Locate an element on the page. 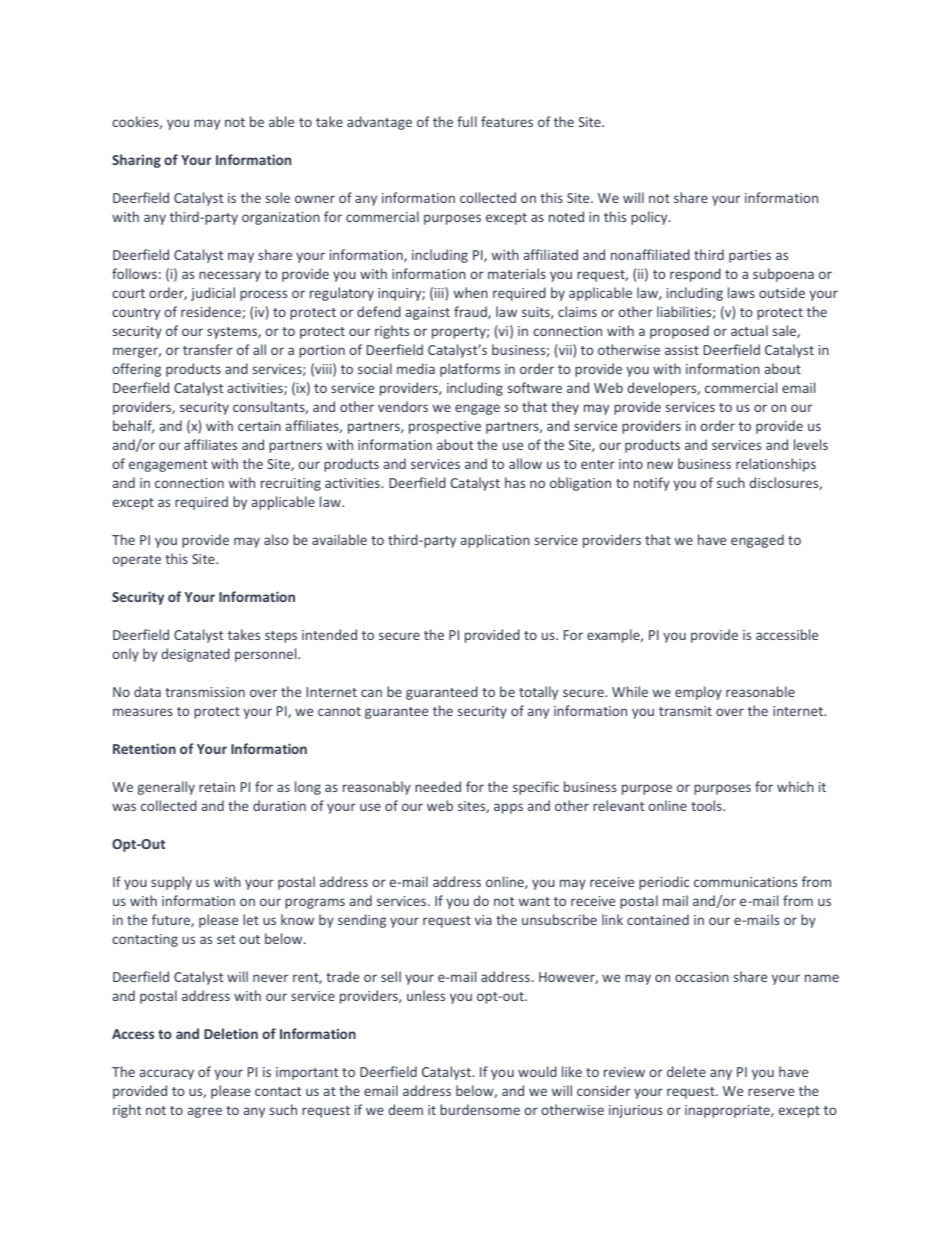 This page has height=1233, width=952. reserve is located at coordinates (771, 1092).
